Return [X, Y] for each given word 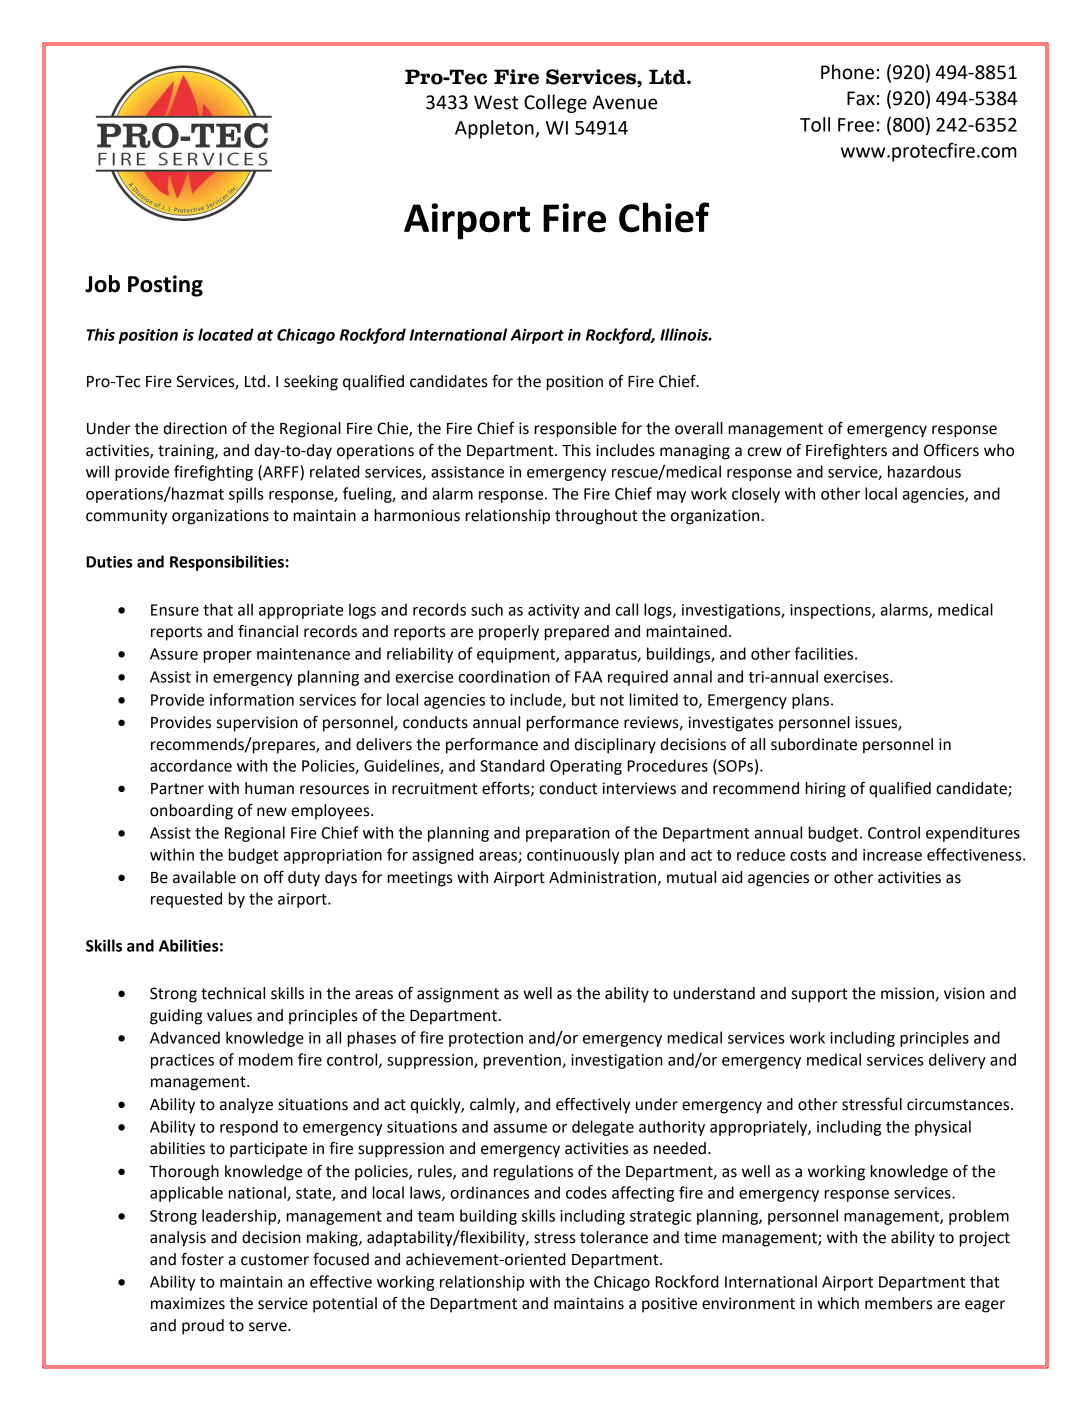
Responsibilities [227, 563]
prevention [523, 1061]
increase [892, 855]
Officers [951, 450]
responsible [575, 430]
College [555, 103]
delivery [957, 1061]
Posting [165, 286]
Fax [861, 98]
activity [554, 611]
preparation [568, 834]
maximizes [188, 1303]
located [226, 334]
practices [182, 1061]
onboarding [191, 812]
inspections [831, 611]
